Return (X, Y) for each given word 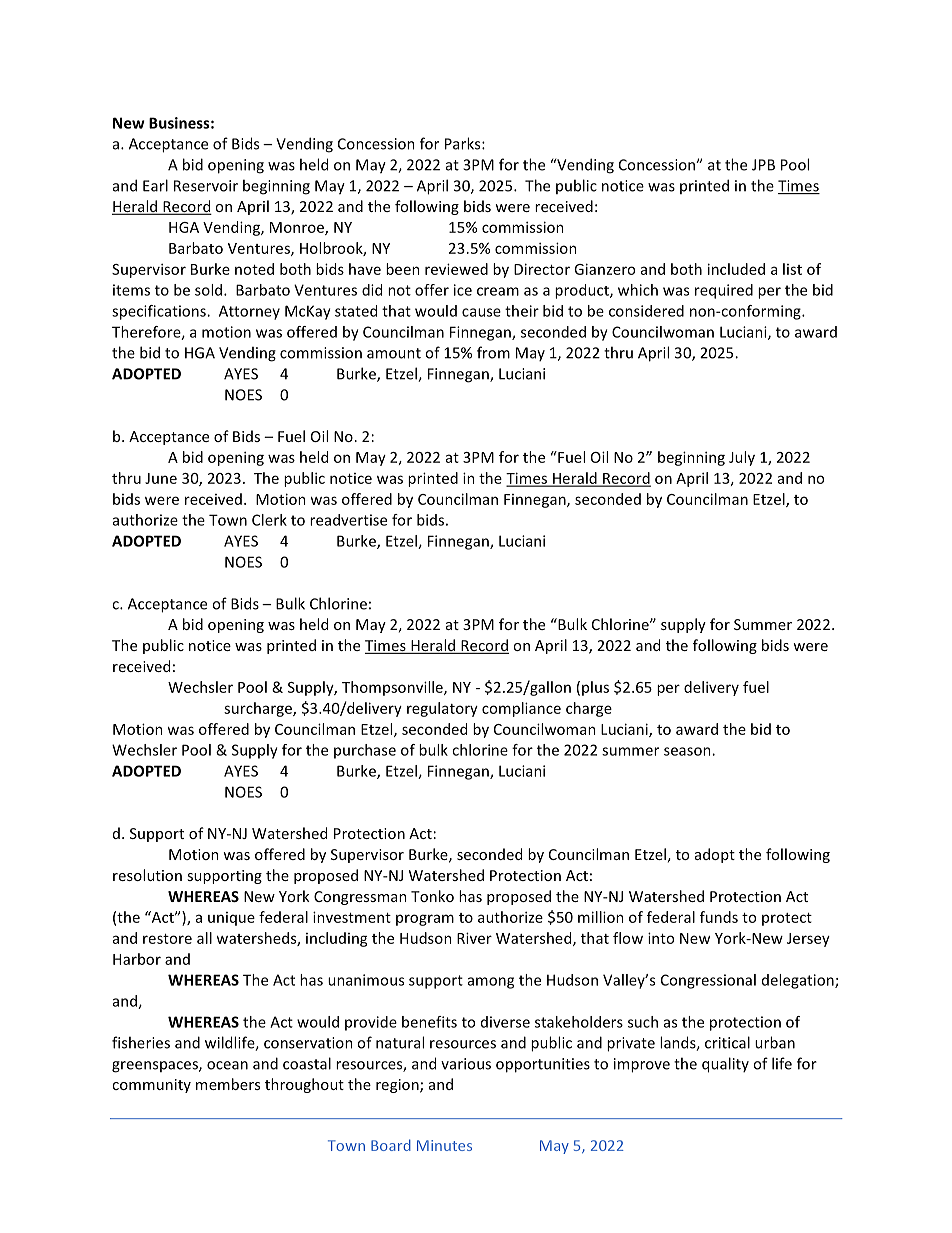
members (228, 1084)
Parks (464, 143)
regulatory (442, 709)
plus (595, 688)
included (736, 269)
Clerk (269, 520)
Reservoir (206, 186)
